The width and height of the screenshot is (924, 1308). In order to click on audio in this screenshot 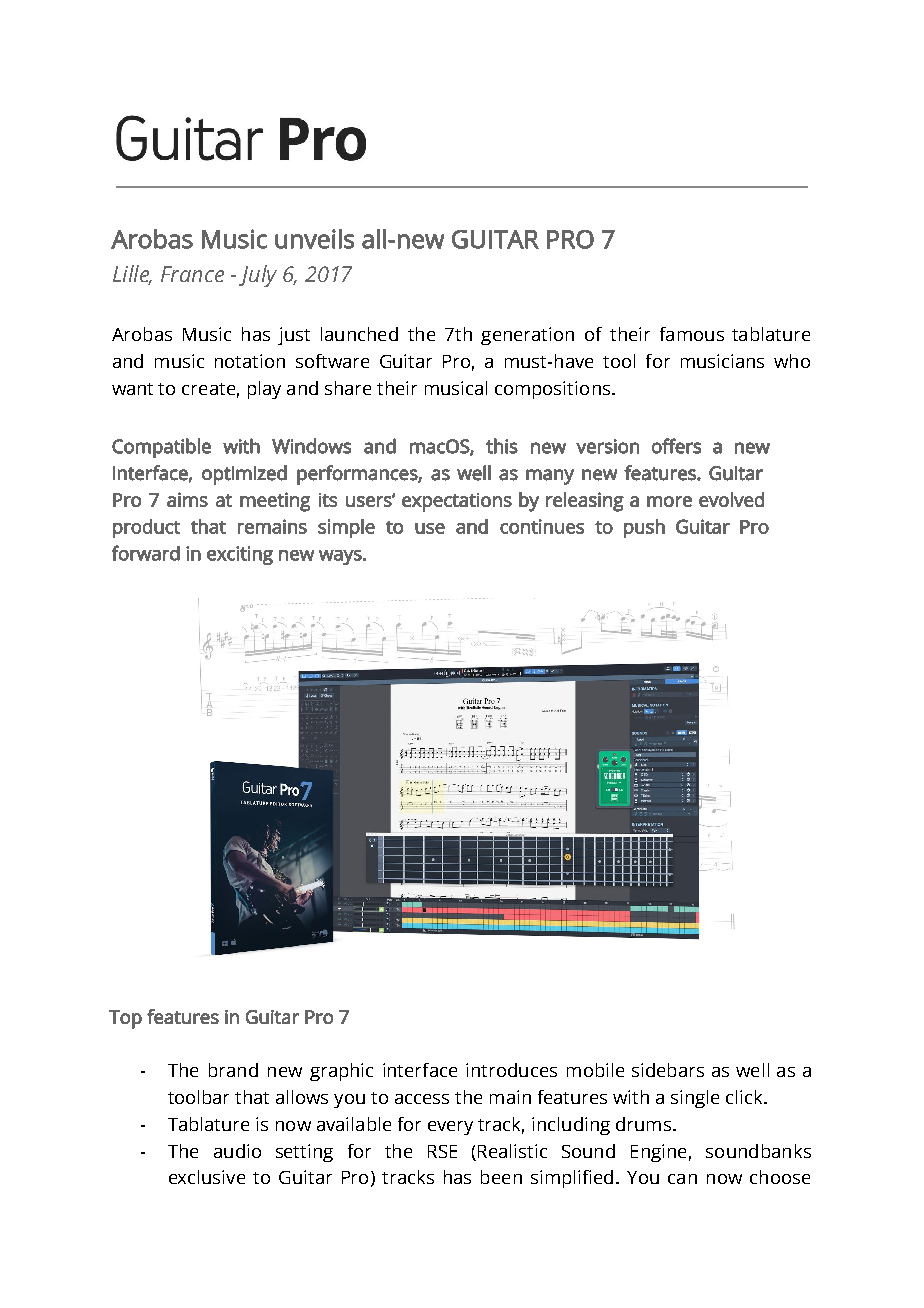, I will do `click(237, 1151)`.
